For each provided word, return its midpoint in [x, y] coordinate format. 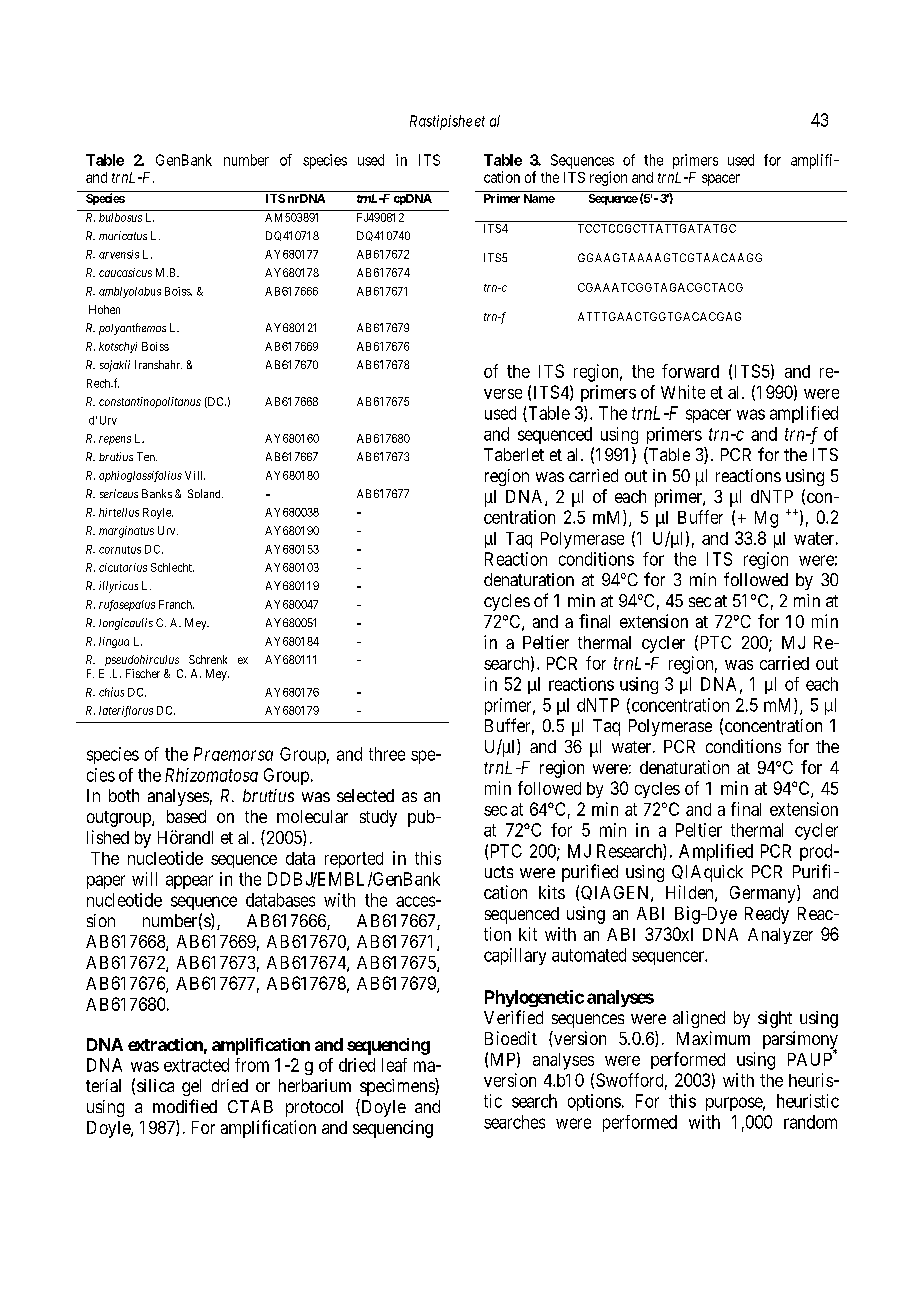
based [186, 816]
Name [539, 198]
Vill [195, 475]
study [378, 818]
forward [690, 371]
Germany [764, 894]
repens [115, 440]
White [683, 392]
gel [191, 1087]
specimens [398, 1087]
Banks [157, 493]
